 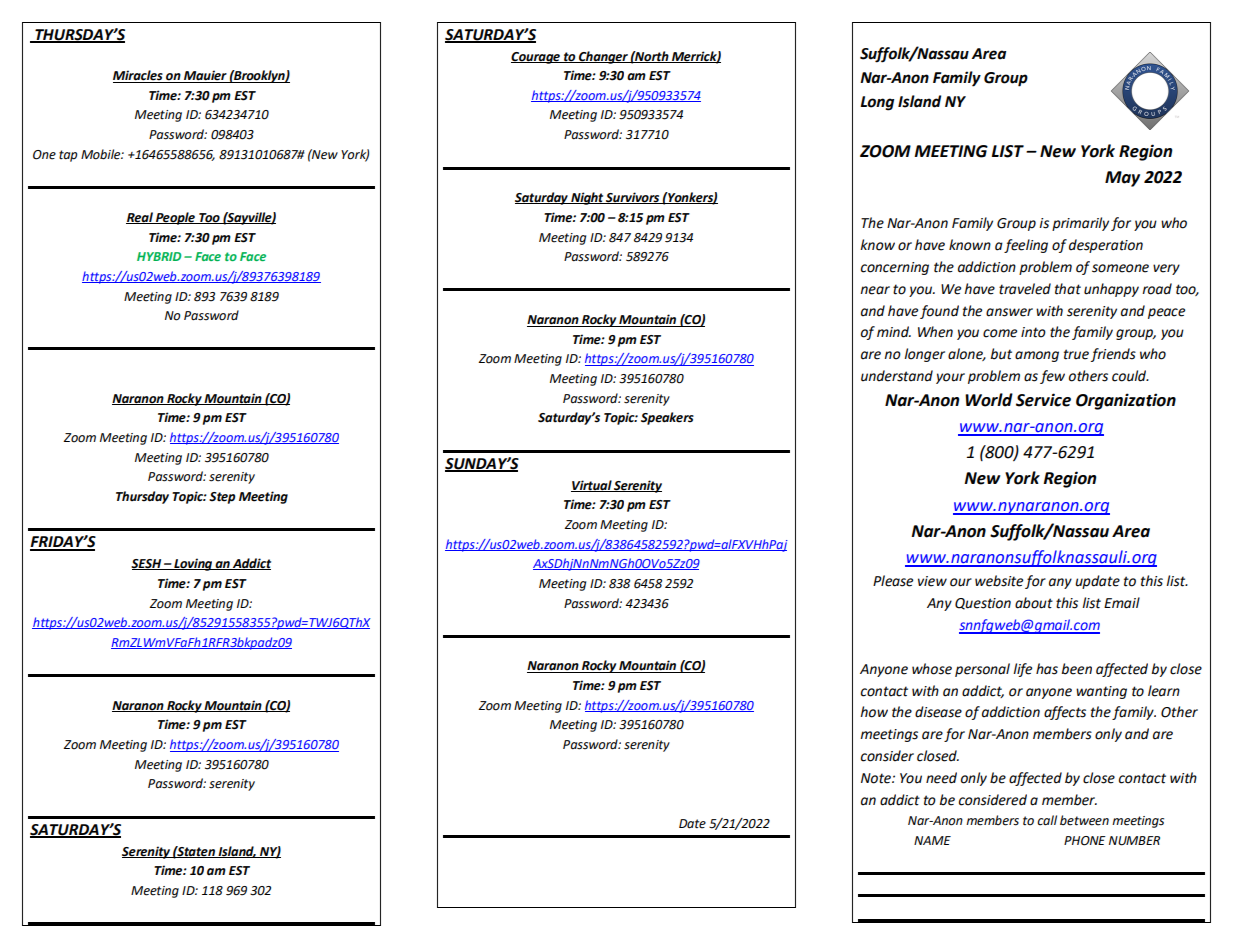 What do you see at coordinates (667, 418) in the page?
I see `Speakers` at bounding box center [667, 418].
